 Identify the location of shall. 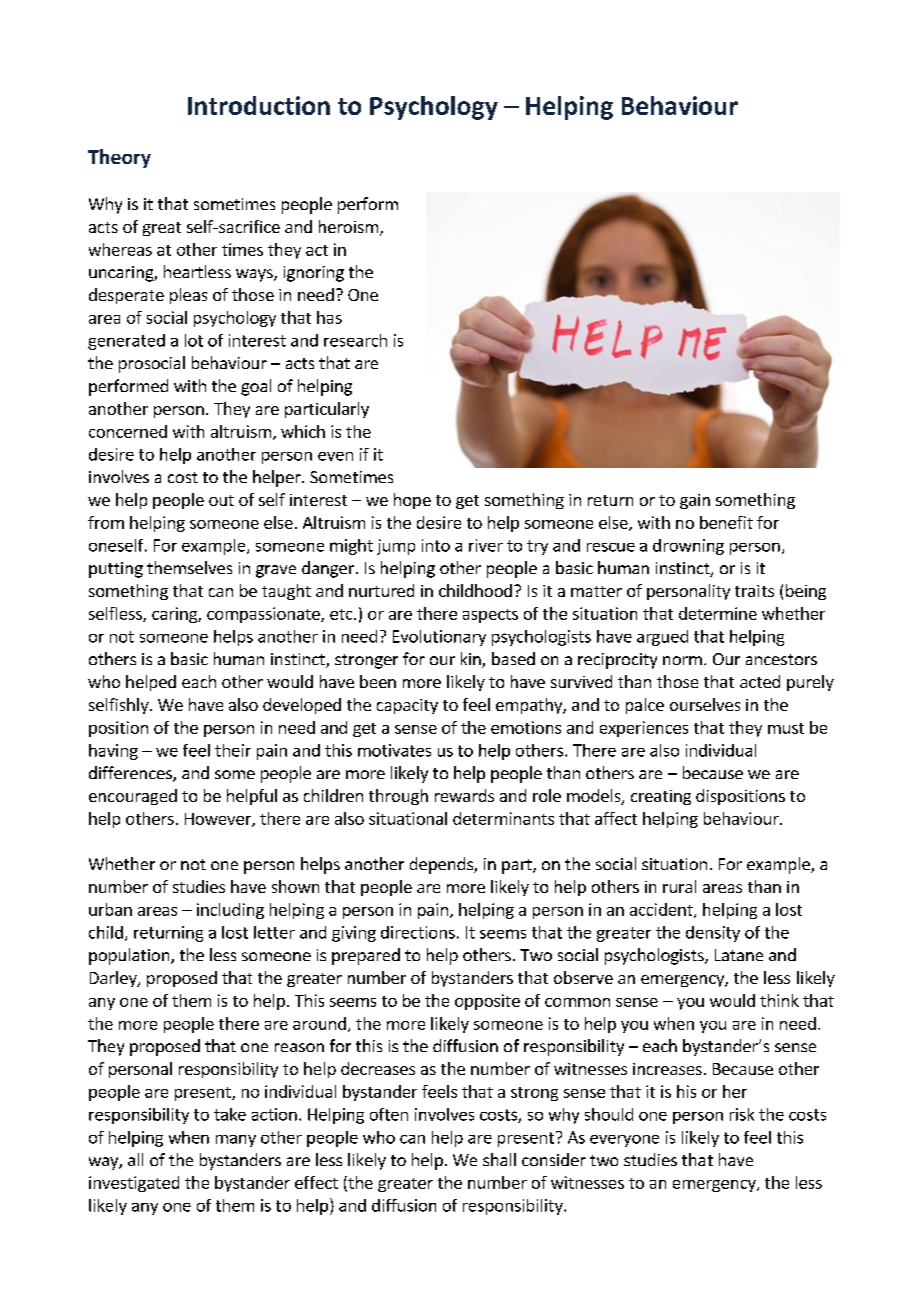
(499, 1159).
